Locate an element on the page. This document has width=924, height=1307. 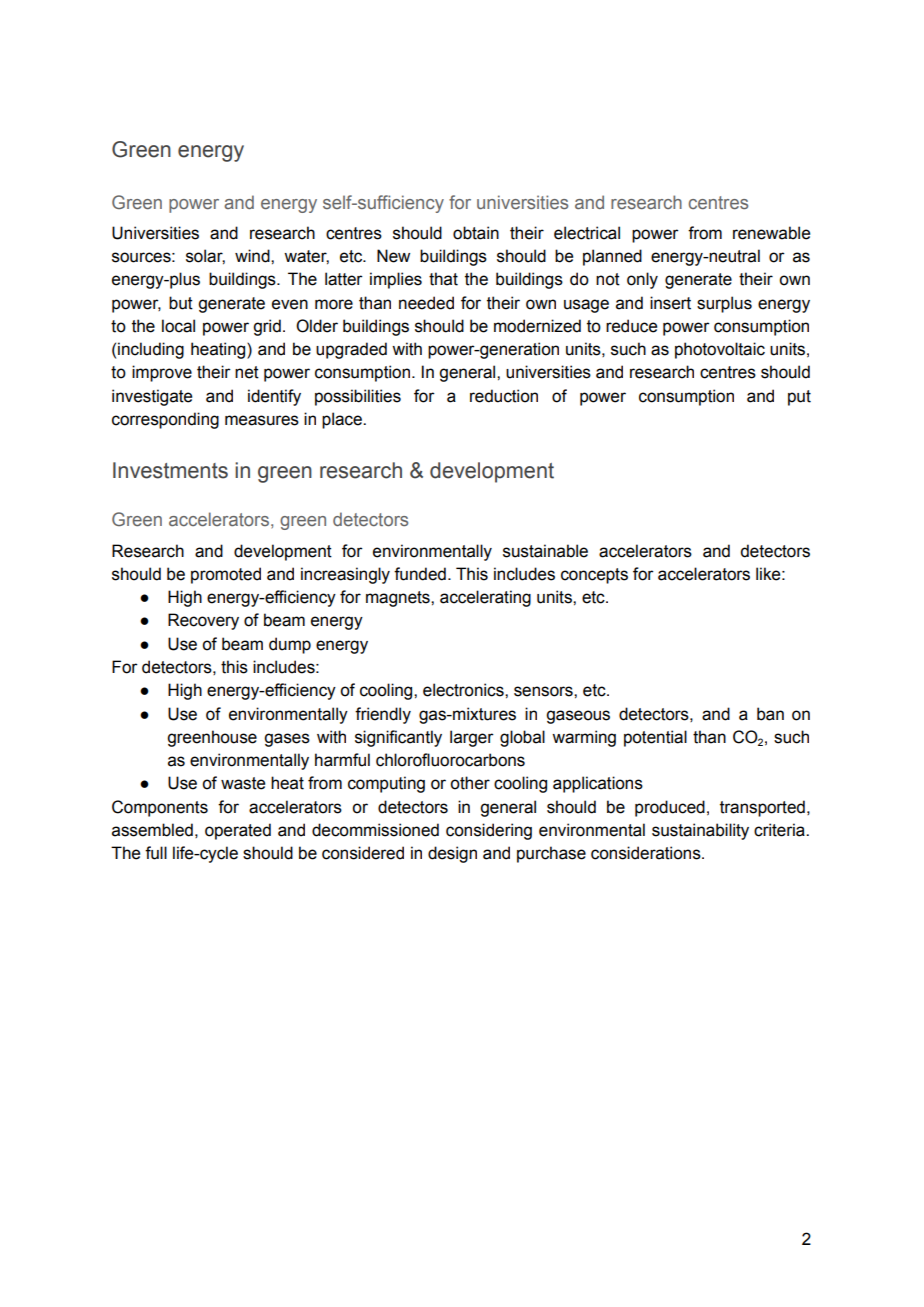
photovoltaic is located at coordinates (720, 350).
